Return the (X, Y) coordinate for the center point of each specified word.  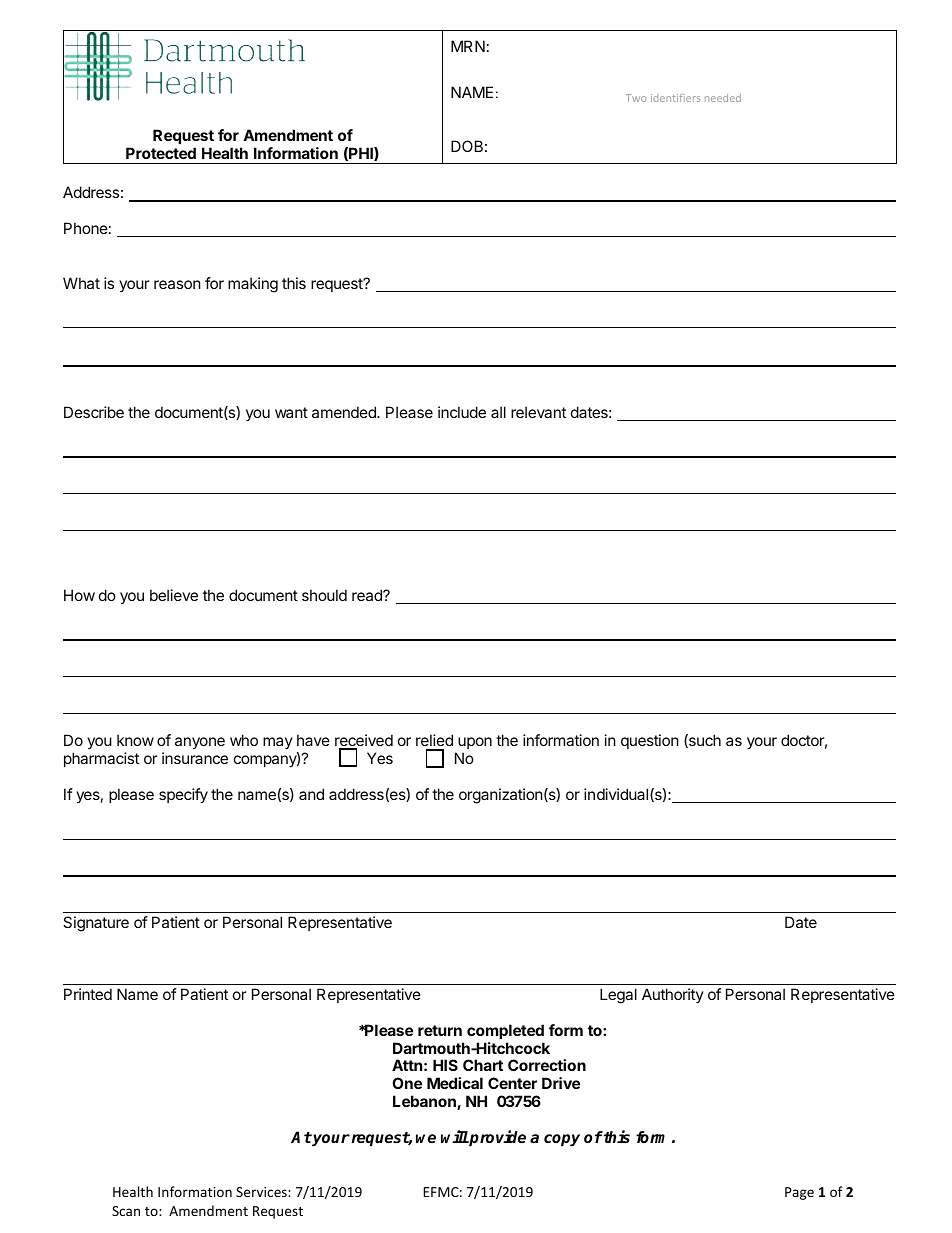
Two (636, 98)
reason (177, 284)
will (455, 1136)
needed (723, 98)
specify (183, 795)
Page (799, 1193)
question (650, 741)
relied (434, 742)
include (462, 412)
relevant (538, 412)
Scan (126, 1211)
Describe (94, 412)
